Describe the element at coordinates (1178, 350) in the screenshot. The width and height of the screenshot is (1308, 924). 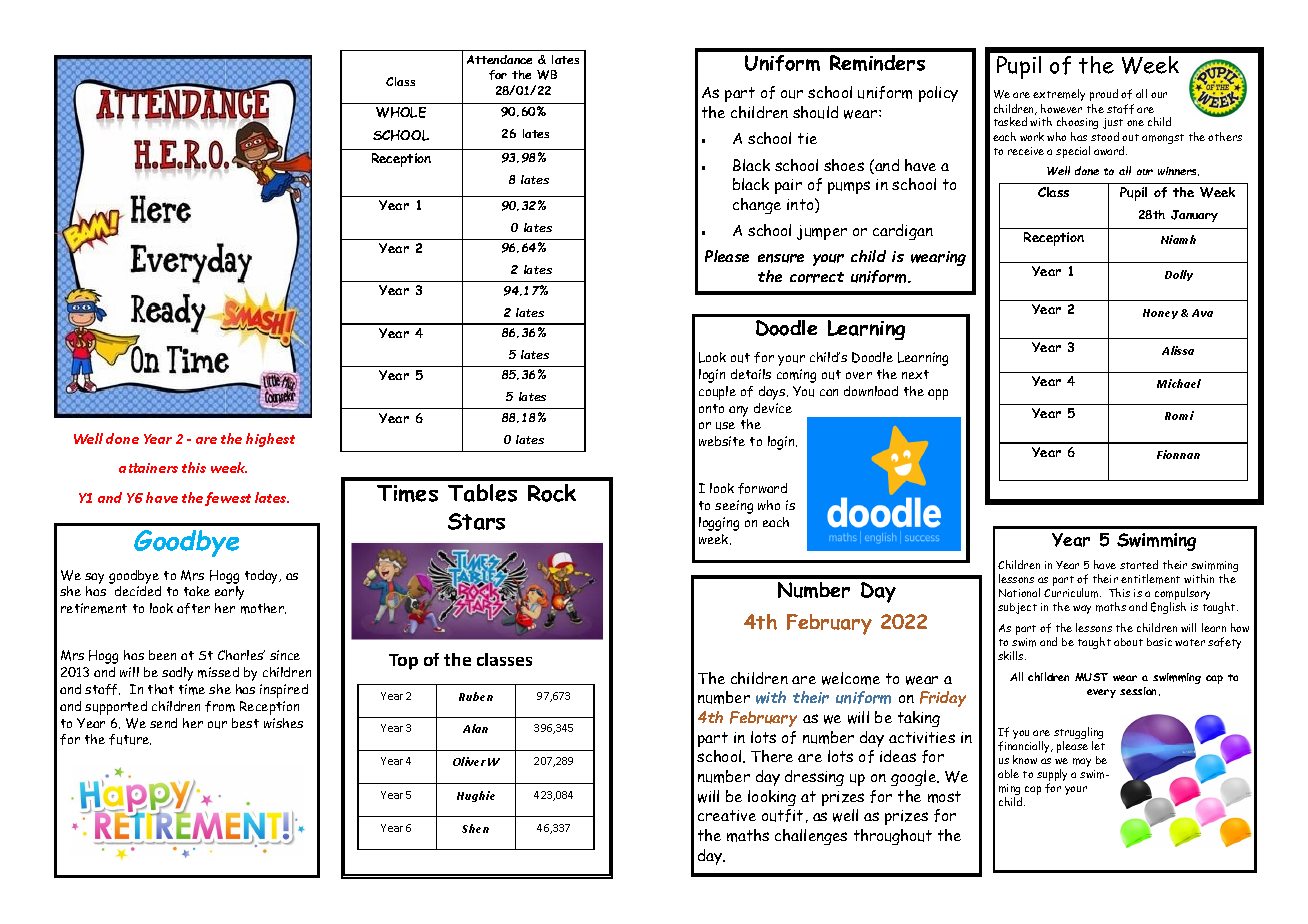
I see `Alissa` at that location.
